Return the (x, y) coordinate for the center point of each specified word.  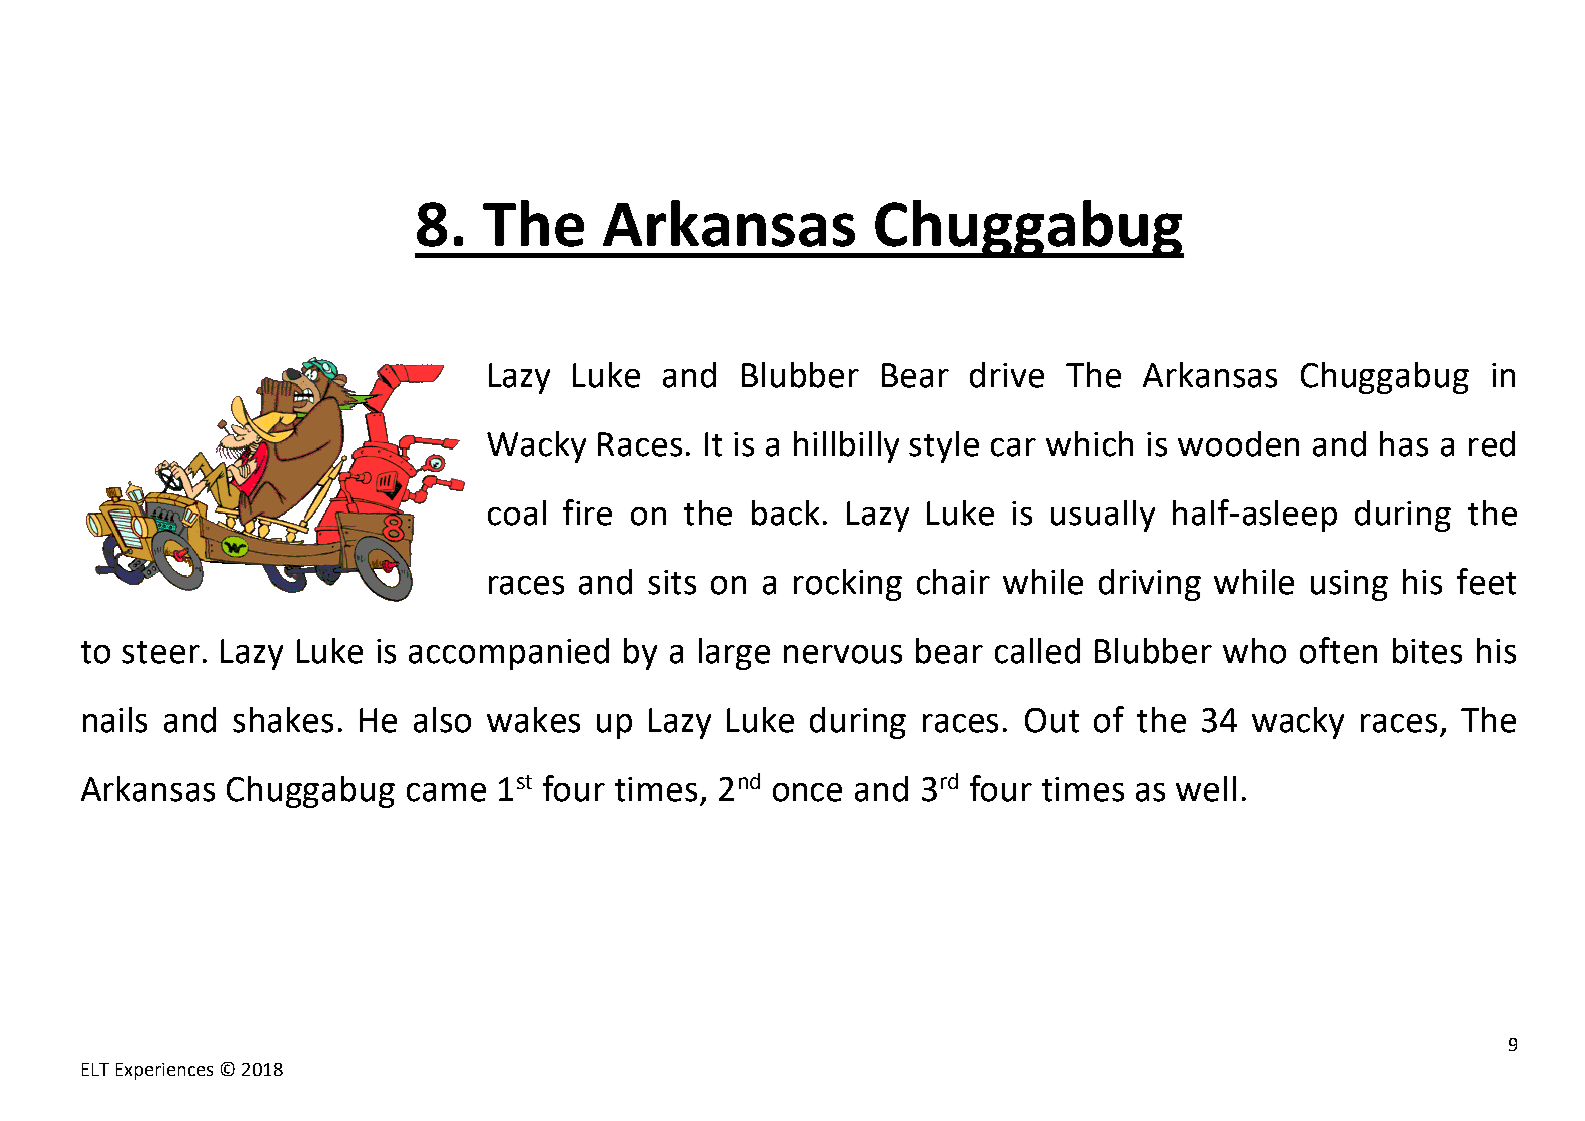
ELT (95, 1069)
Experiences (164, 1071)
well (1206, 789)
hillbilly (846, 447)
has (1404, 444)
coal (517, 513)
